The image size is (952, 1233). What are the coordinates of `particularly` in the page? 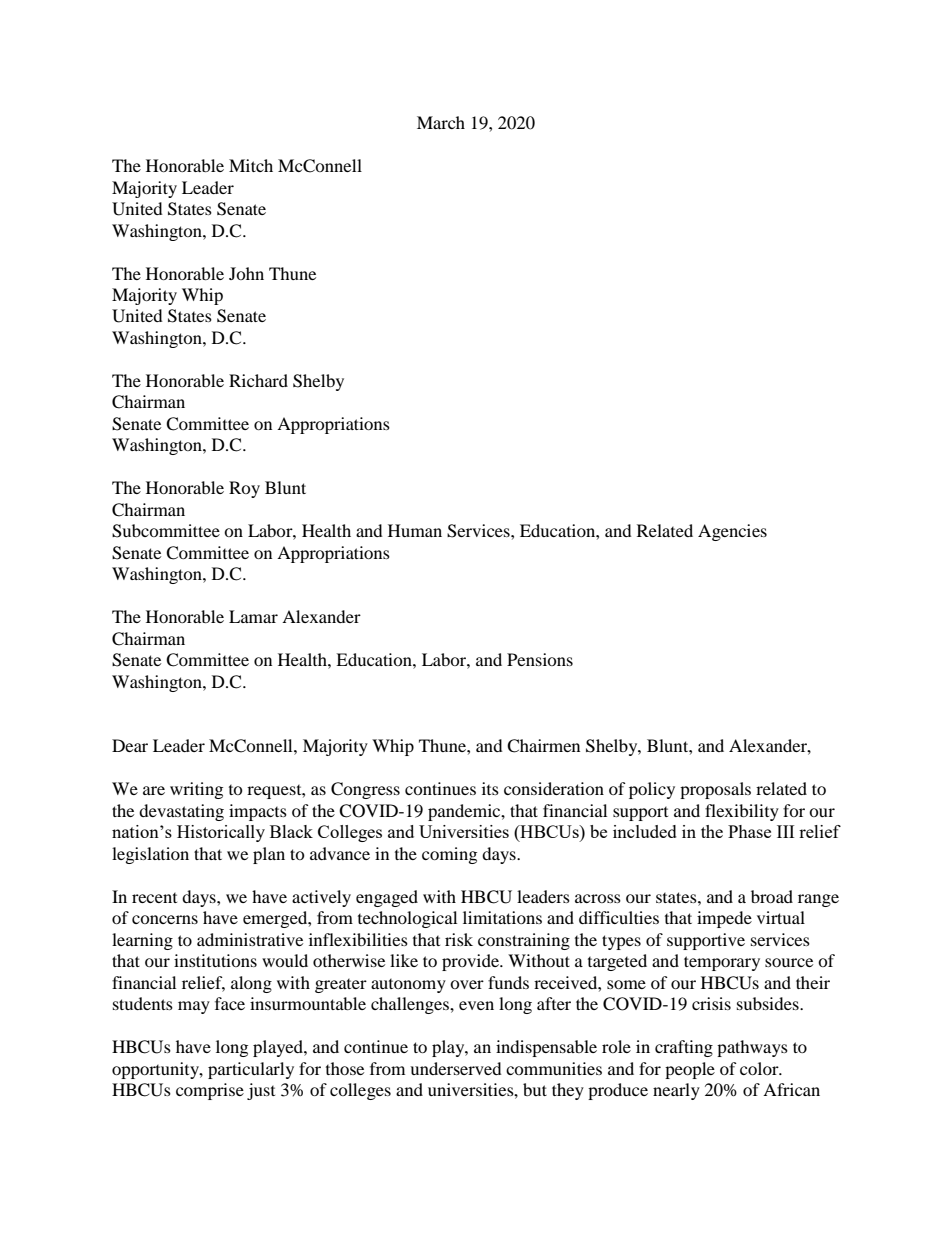 It's located at (251, 1070).
